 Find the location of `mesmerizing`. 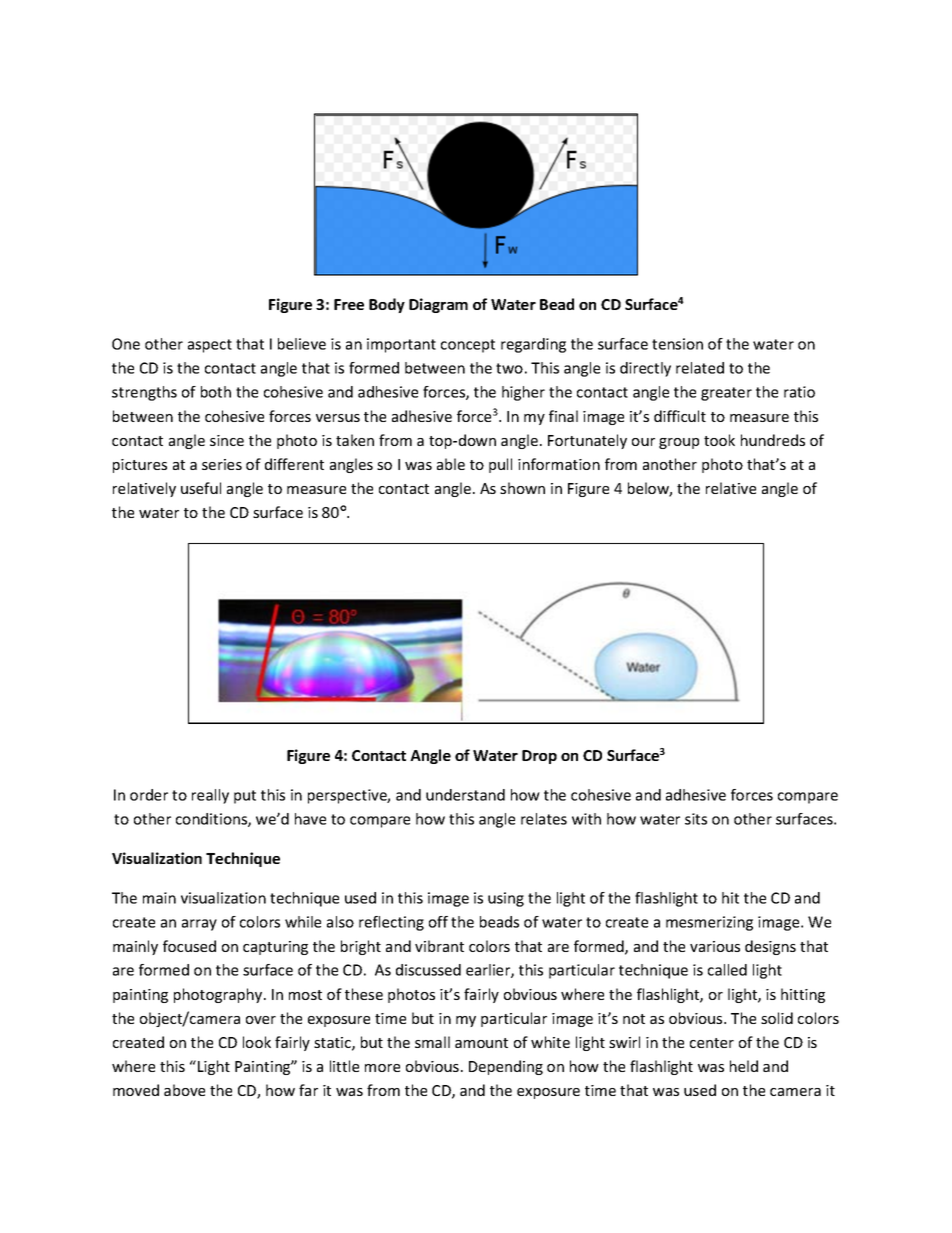

mesmerizing is located at coordinates (709, 923).
